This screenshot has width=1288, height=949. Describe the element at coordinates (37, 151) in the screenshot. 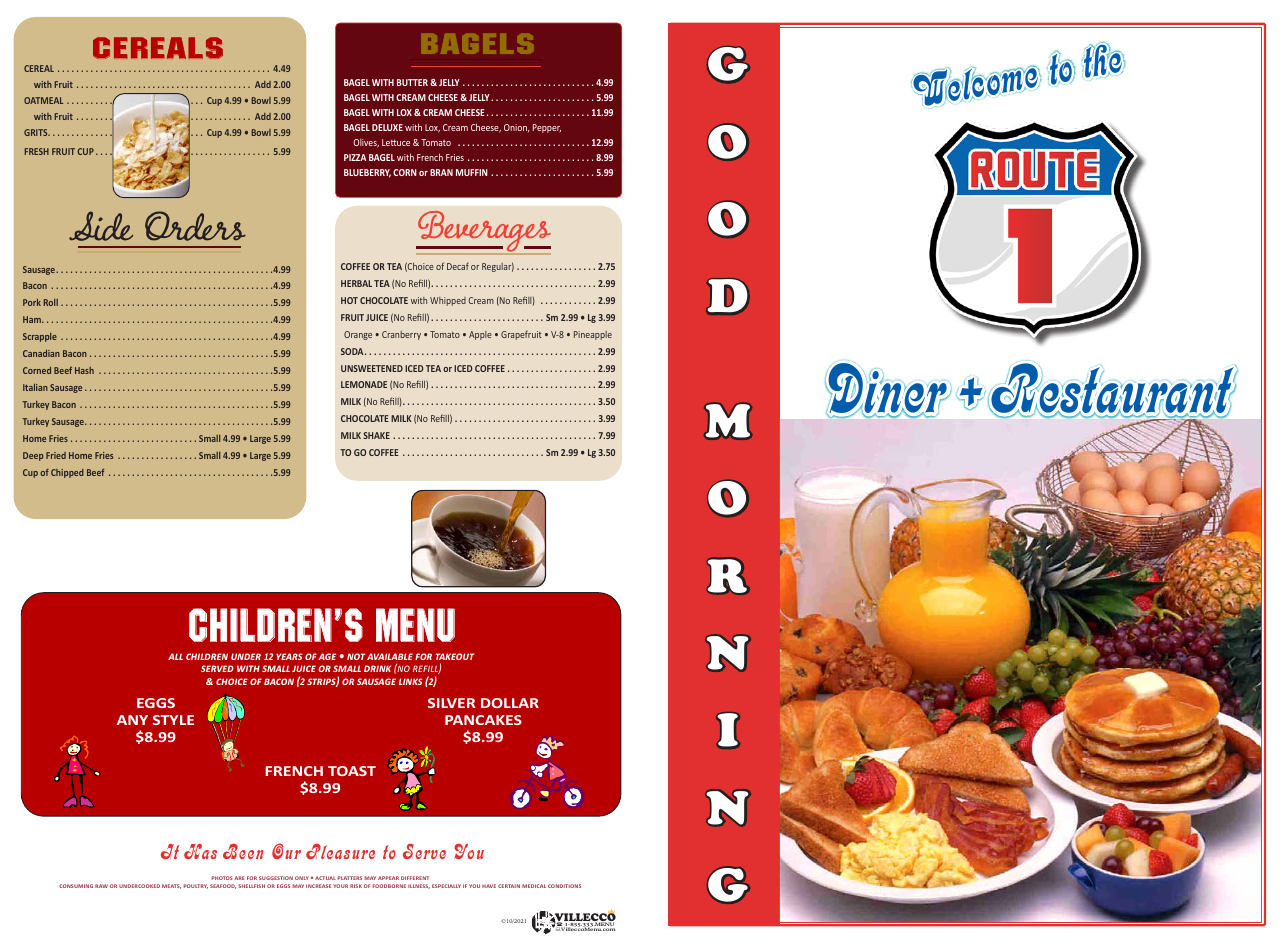

I see `FRESH` at that location.
